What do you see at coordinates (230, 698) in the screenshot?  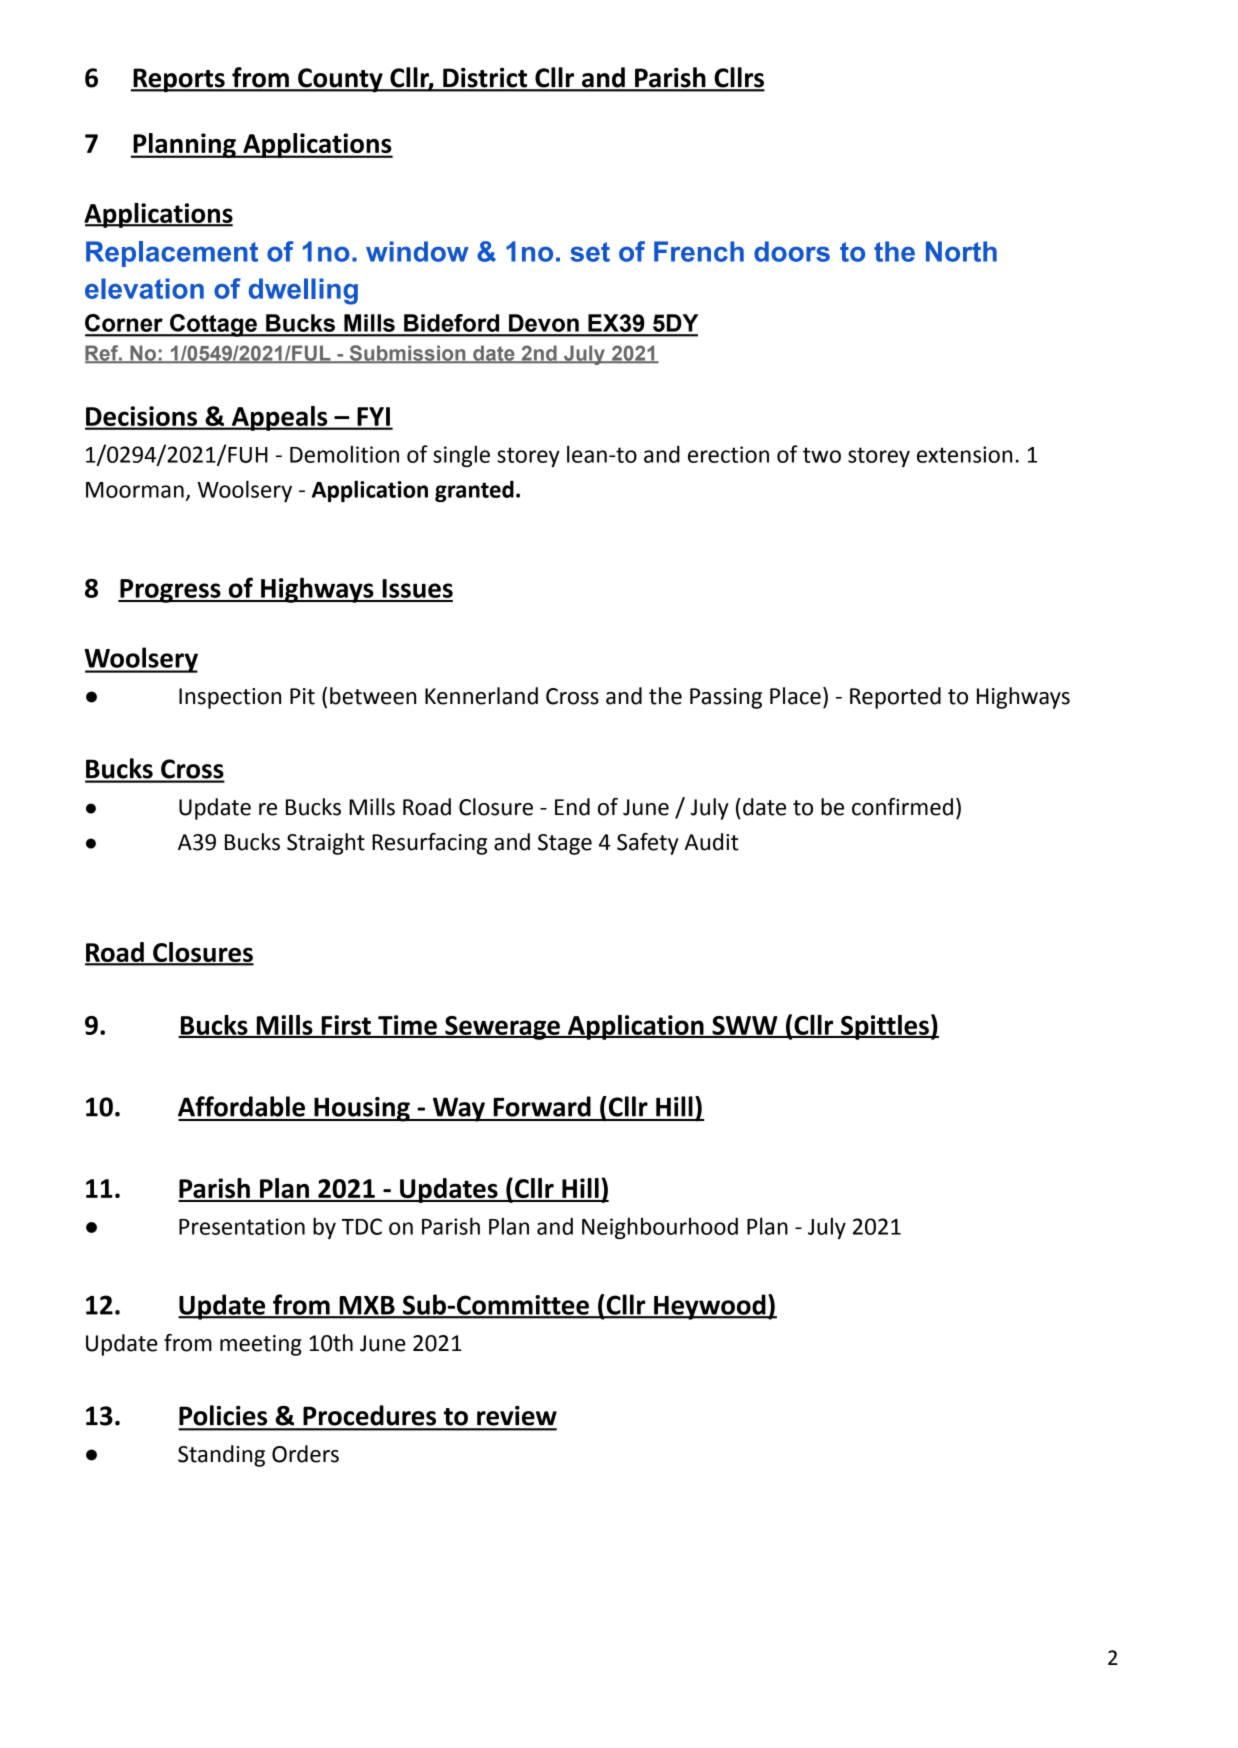 I see `Inspection` at bounding box center [230, 698].
